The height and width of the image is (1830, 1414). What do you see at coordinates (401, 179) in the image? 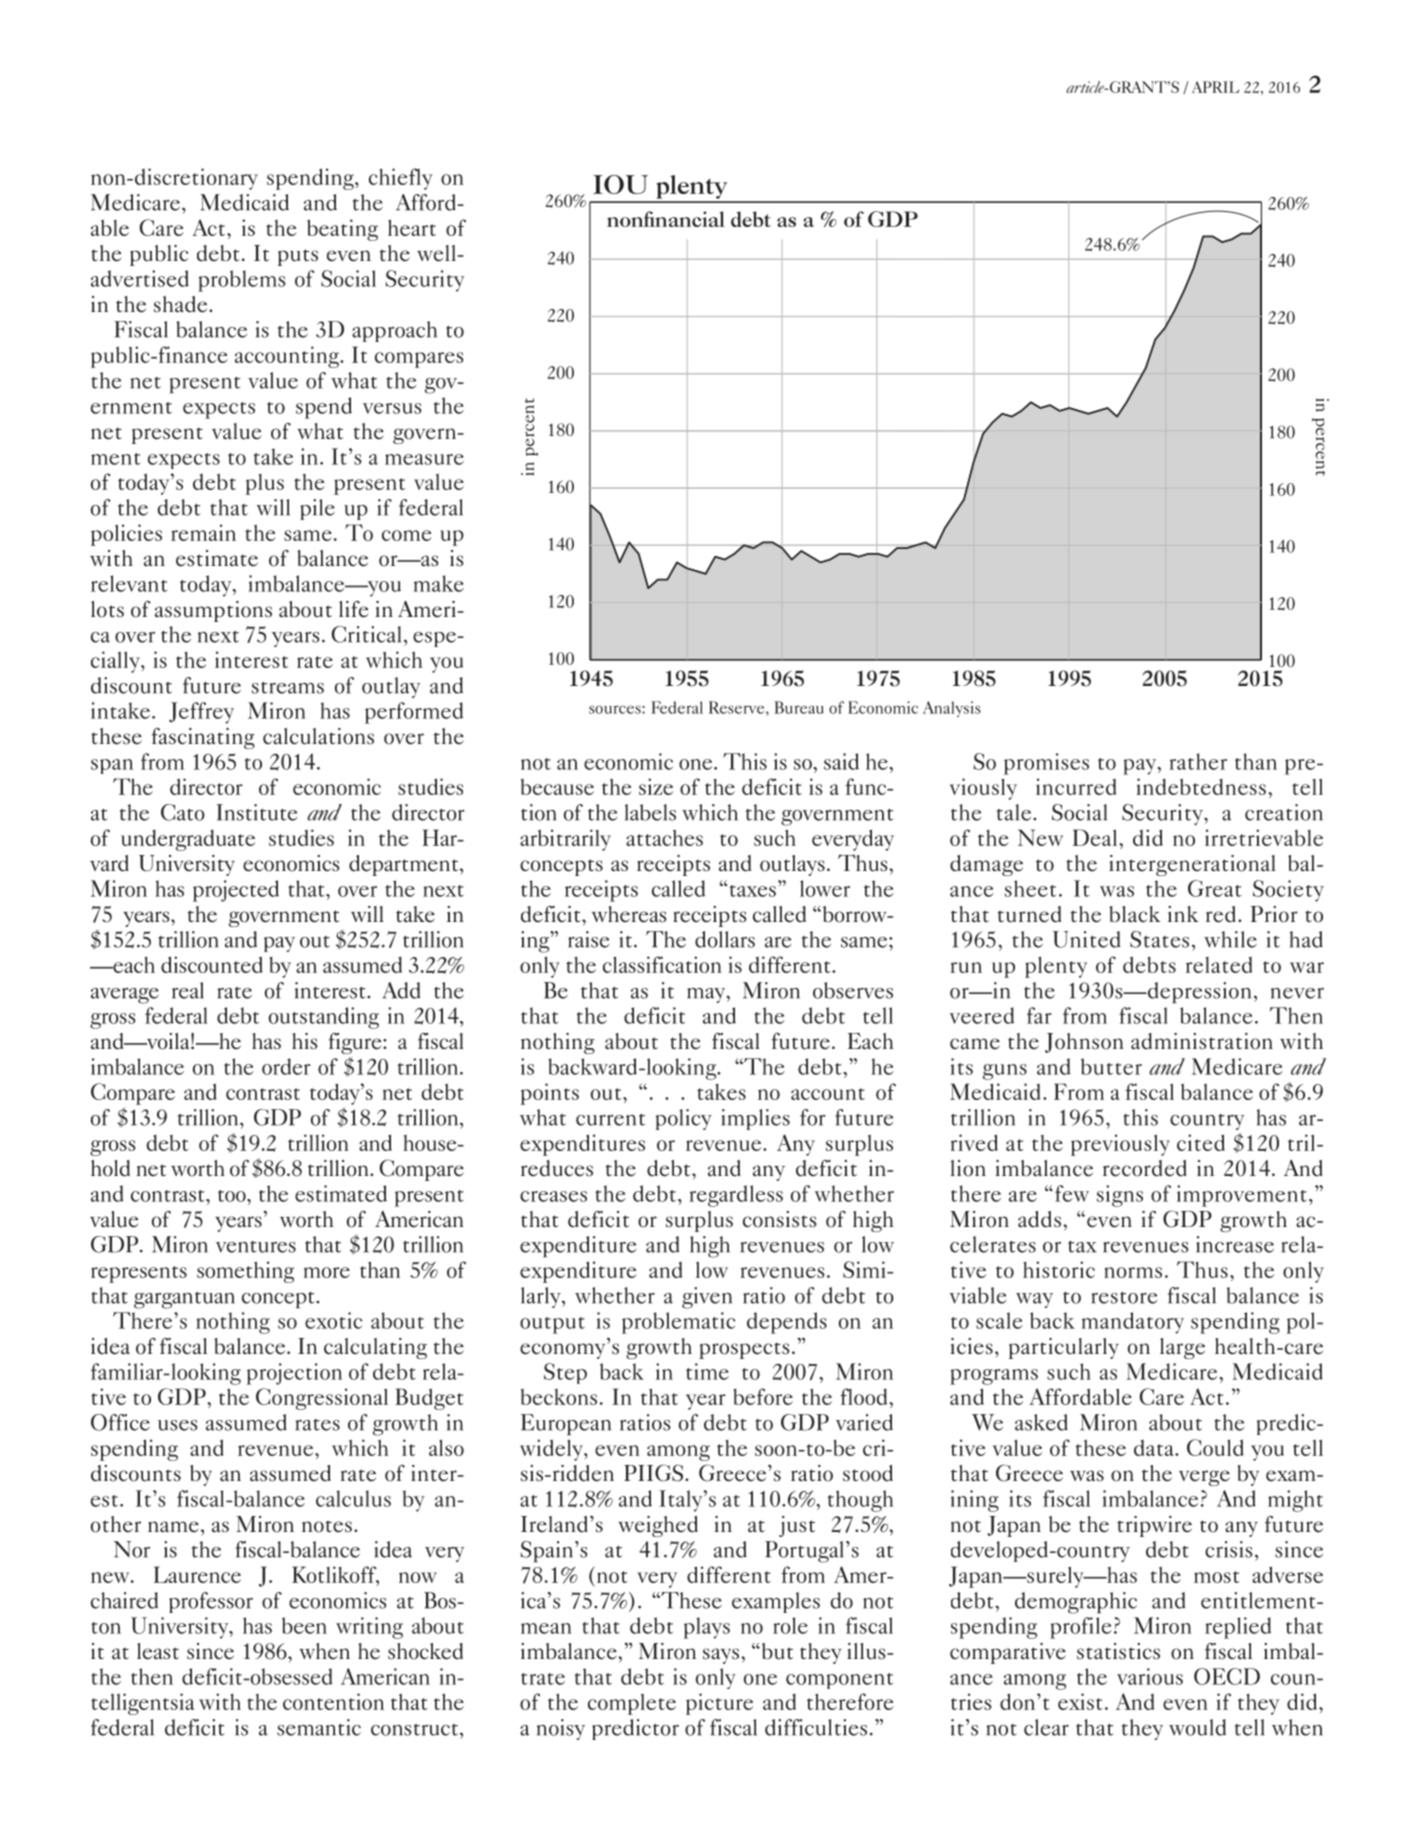
I see `chiefly` at bounding box center [401, 179].
